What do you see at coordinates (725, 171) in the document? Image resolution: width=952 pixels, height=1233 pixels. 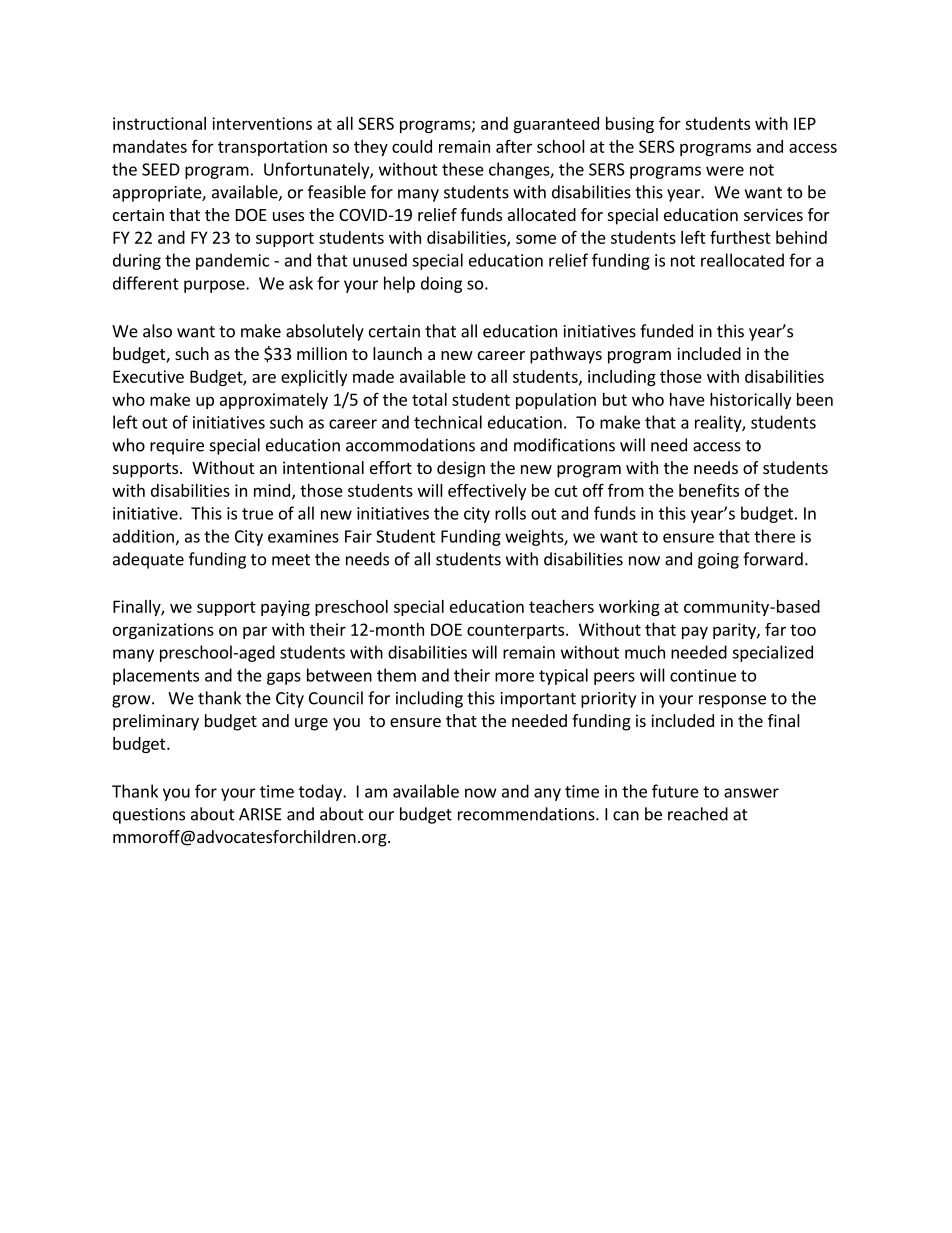 I see `were` at bounding box center [725, 171].
